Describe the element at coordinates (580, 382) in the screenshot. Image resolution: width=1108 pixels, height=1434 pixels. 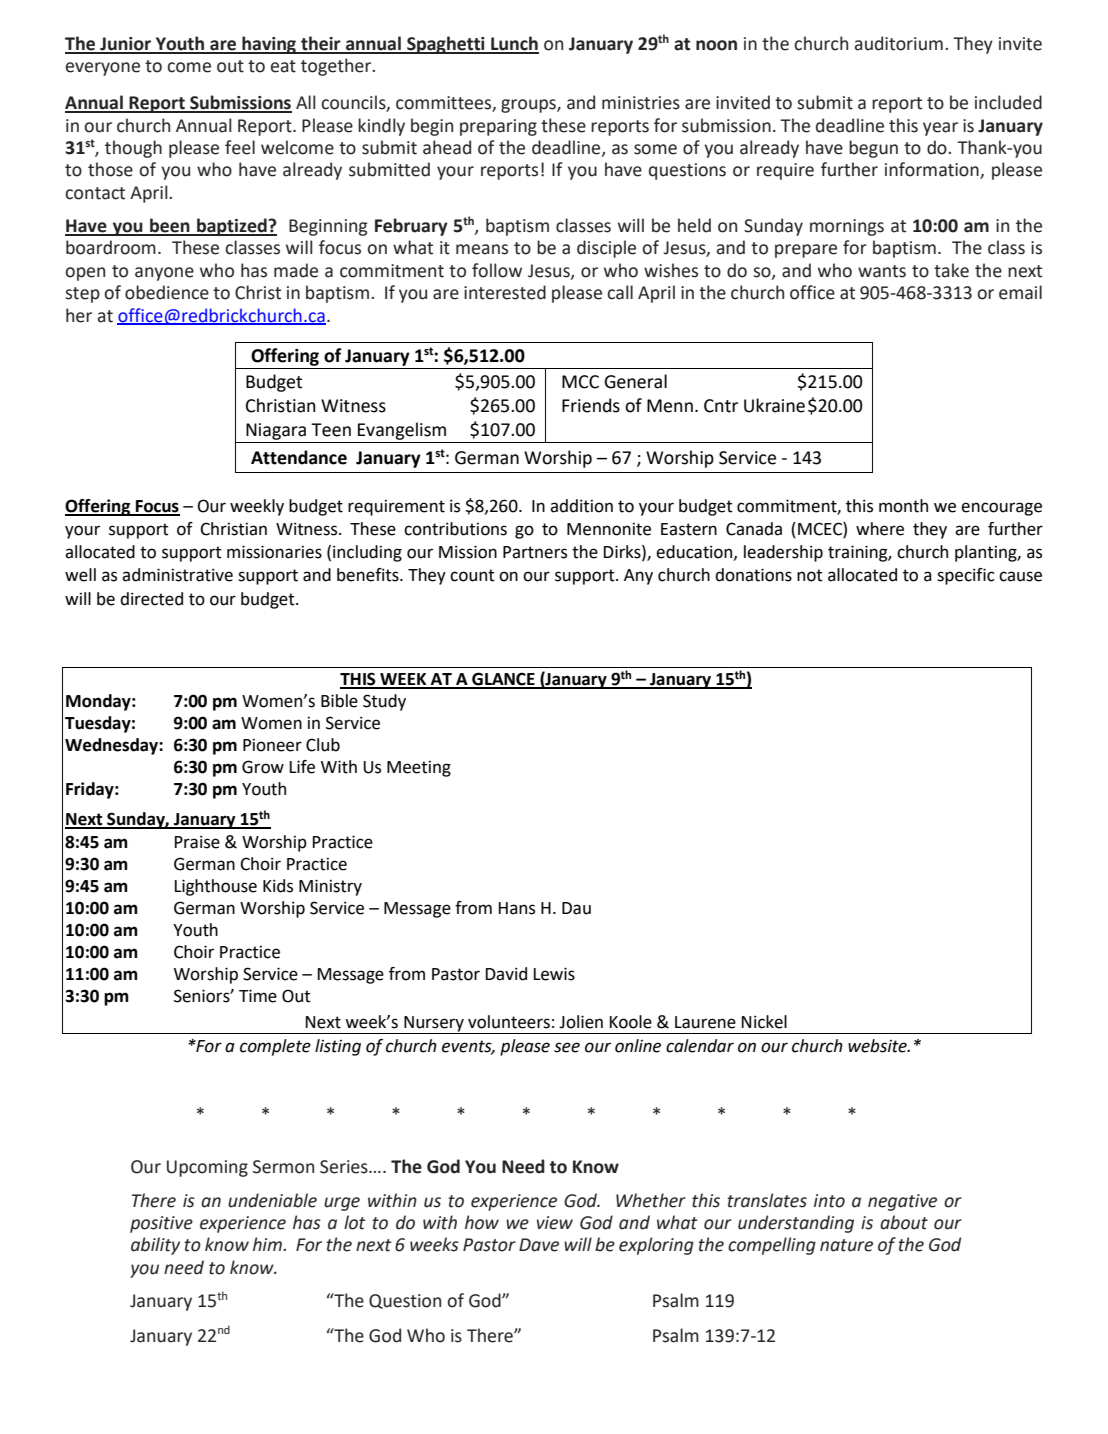
I see `MCC` at that location.
